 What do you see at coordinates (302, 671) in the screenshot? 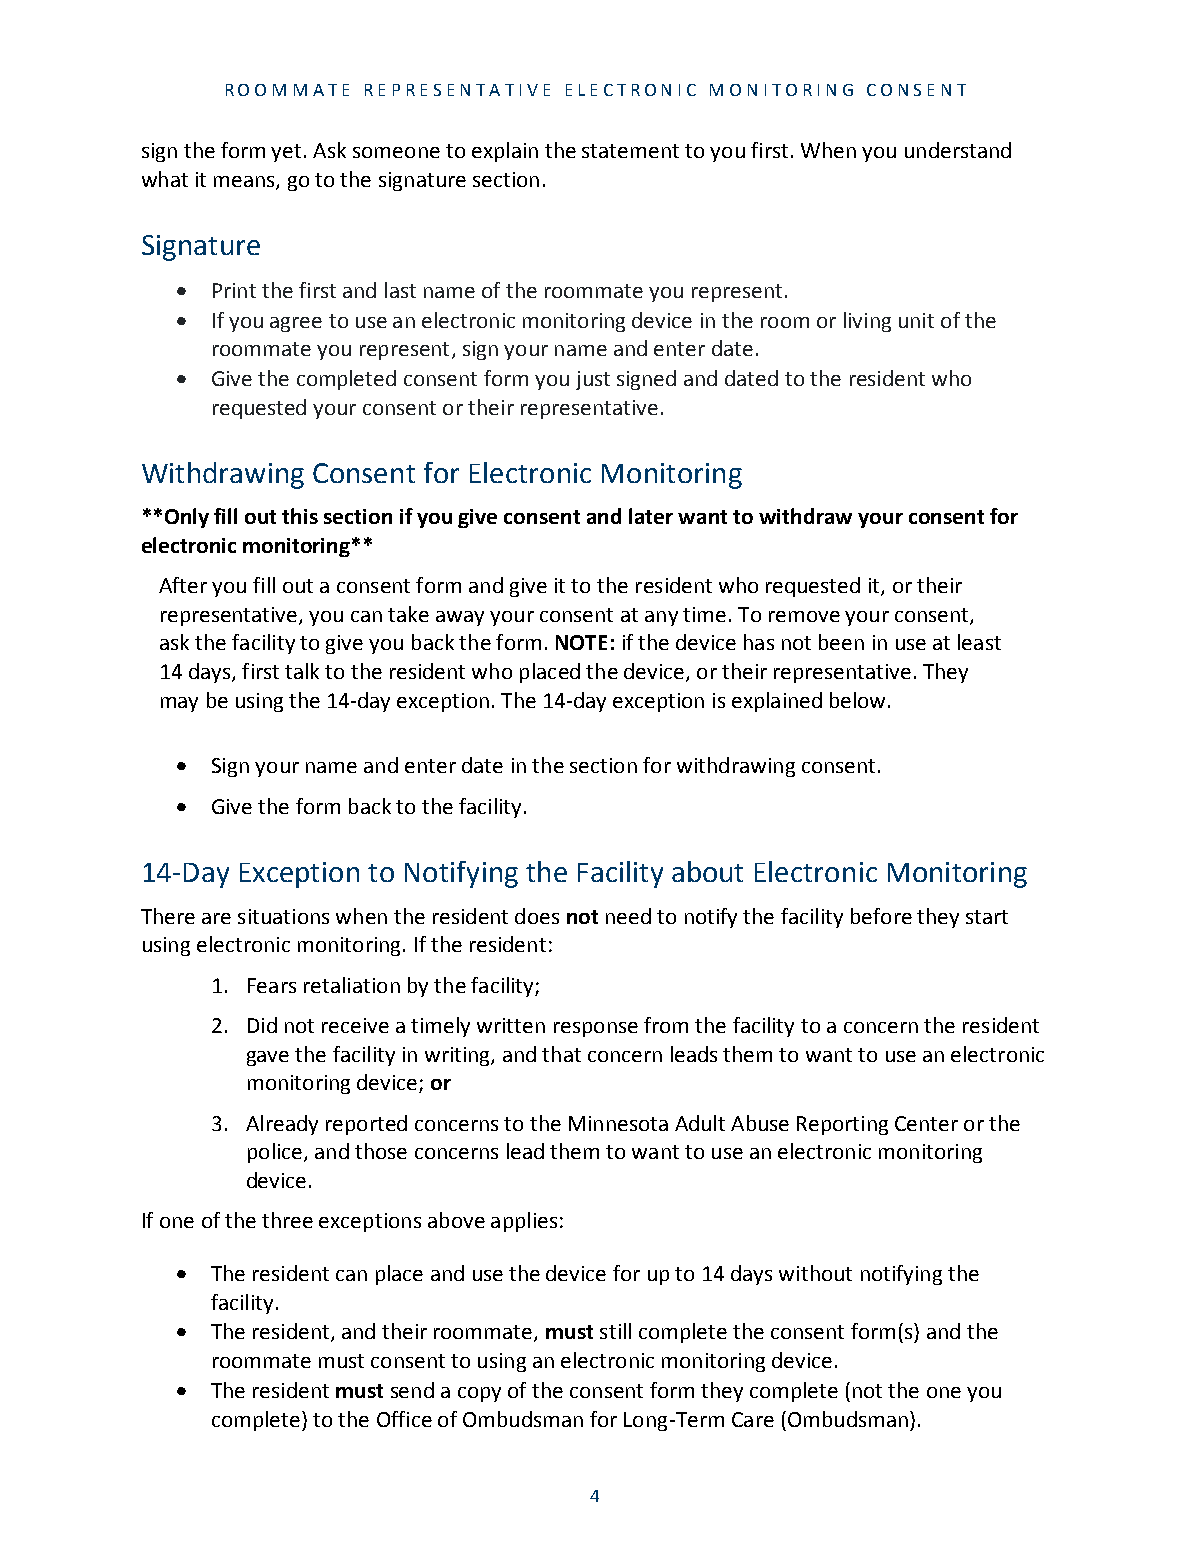
I see `talk` at bounding box center [302, 671].
